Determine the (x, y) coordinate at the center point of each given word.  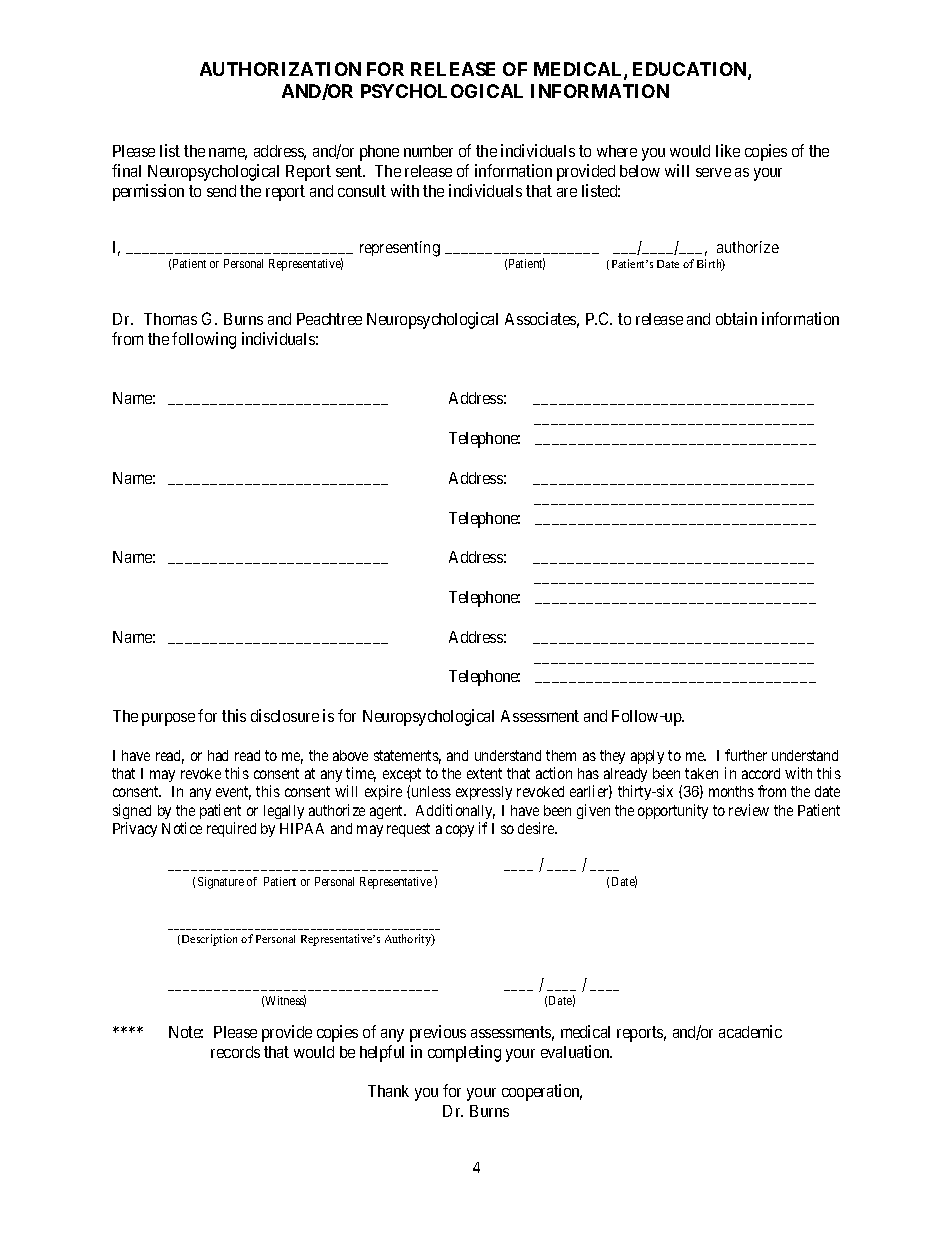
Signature (221, 883)
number (428, 151)
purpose (168, 719)
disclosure (285, 715)
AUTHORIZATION (280, 69)
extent (484, 773)
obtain (736, 318)
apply (647, 757)
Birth (711, 265)
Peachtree (329, 319)
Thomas (170, 319)
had (218, 755)
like (728, 150)
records (235, 1052)
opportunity (673, 811)
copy (460, 831)
